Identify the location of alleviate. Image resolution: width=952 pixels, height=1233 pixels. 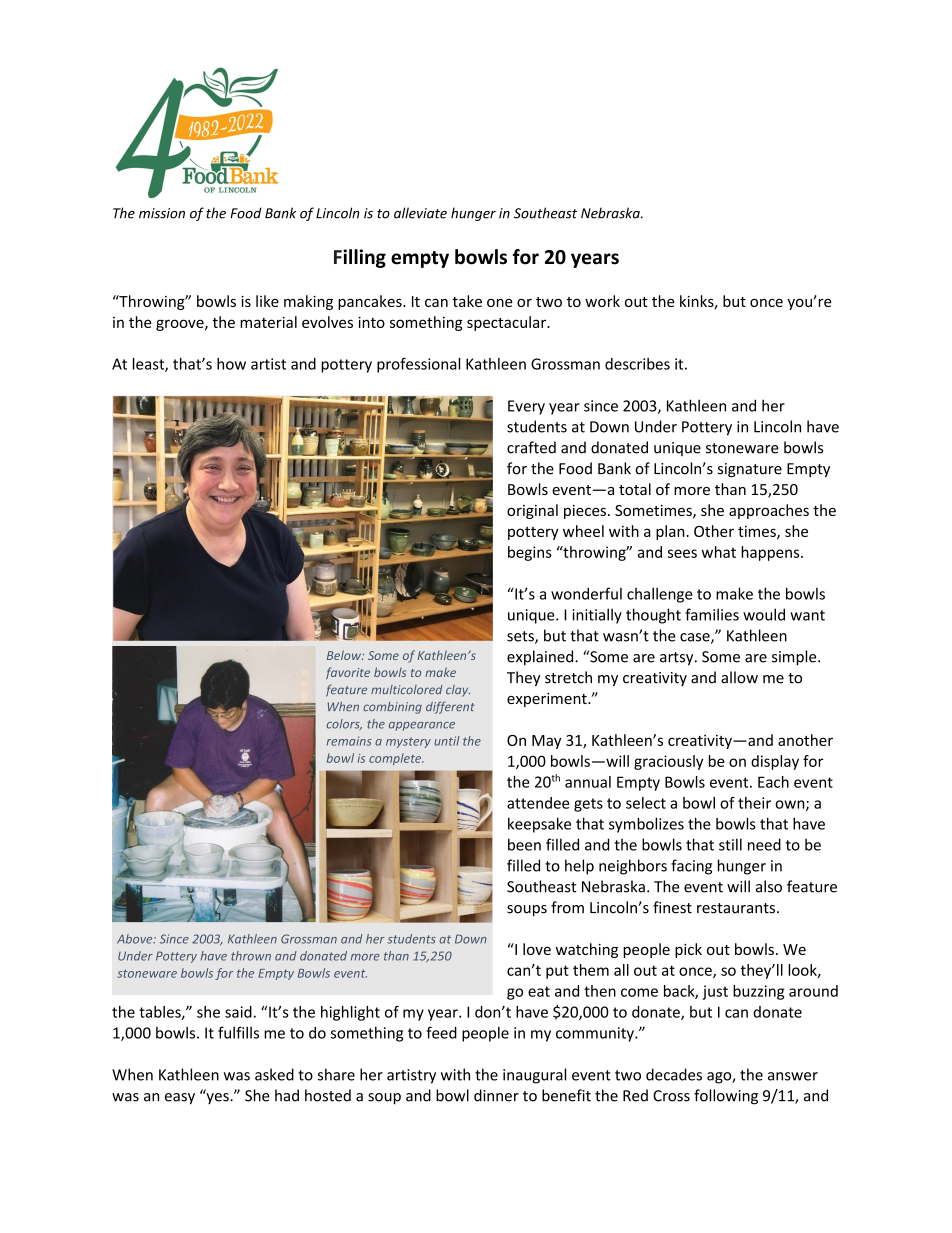
(420, 213).
